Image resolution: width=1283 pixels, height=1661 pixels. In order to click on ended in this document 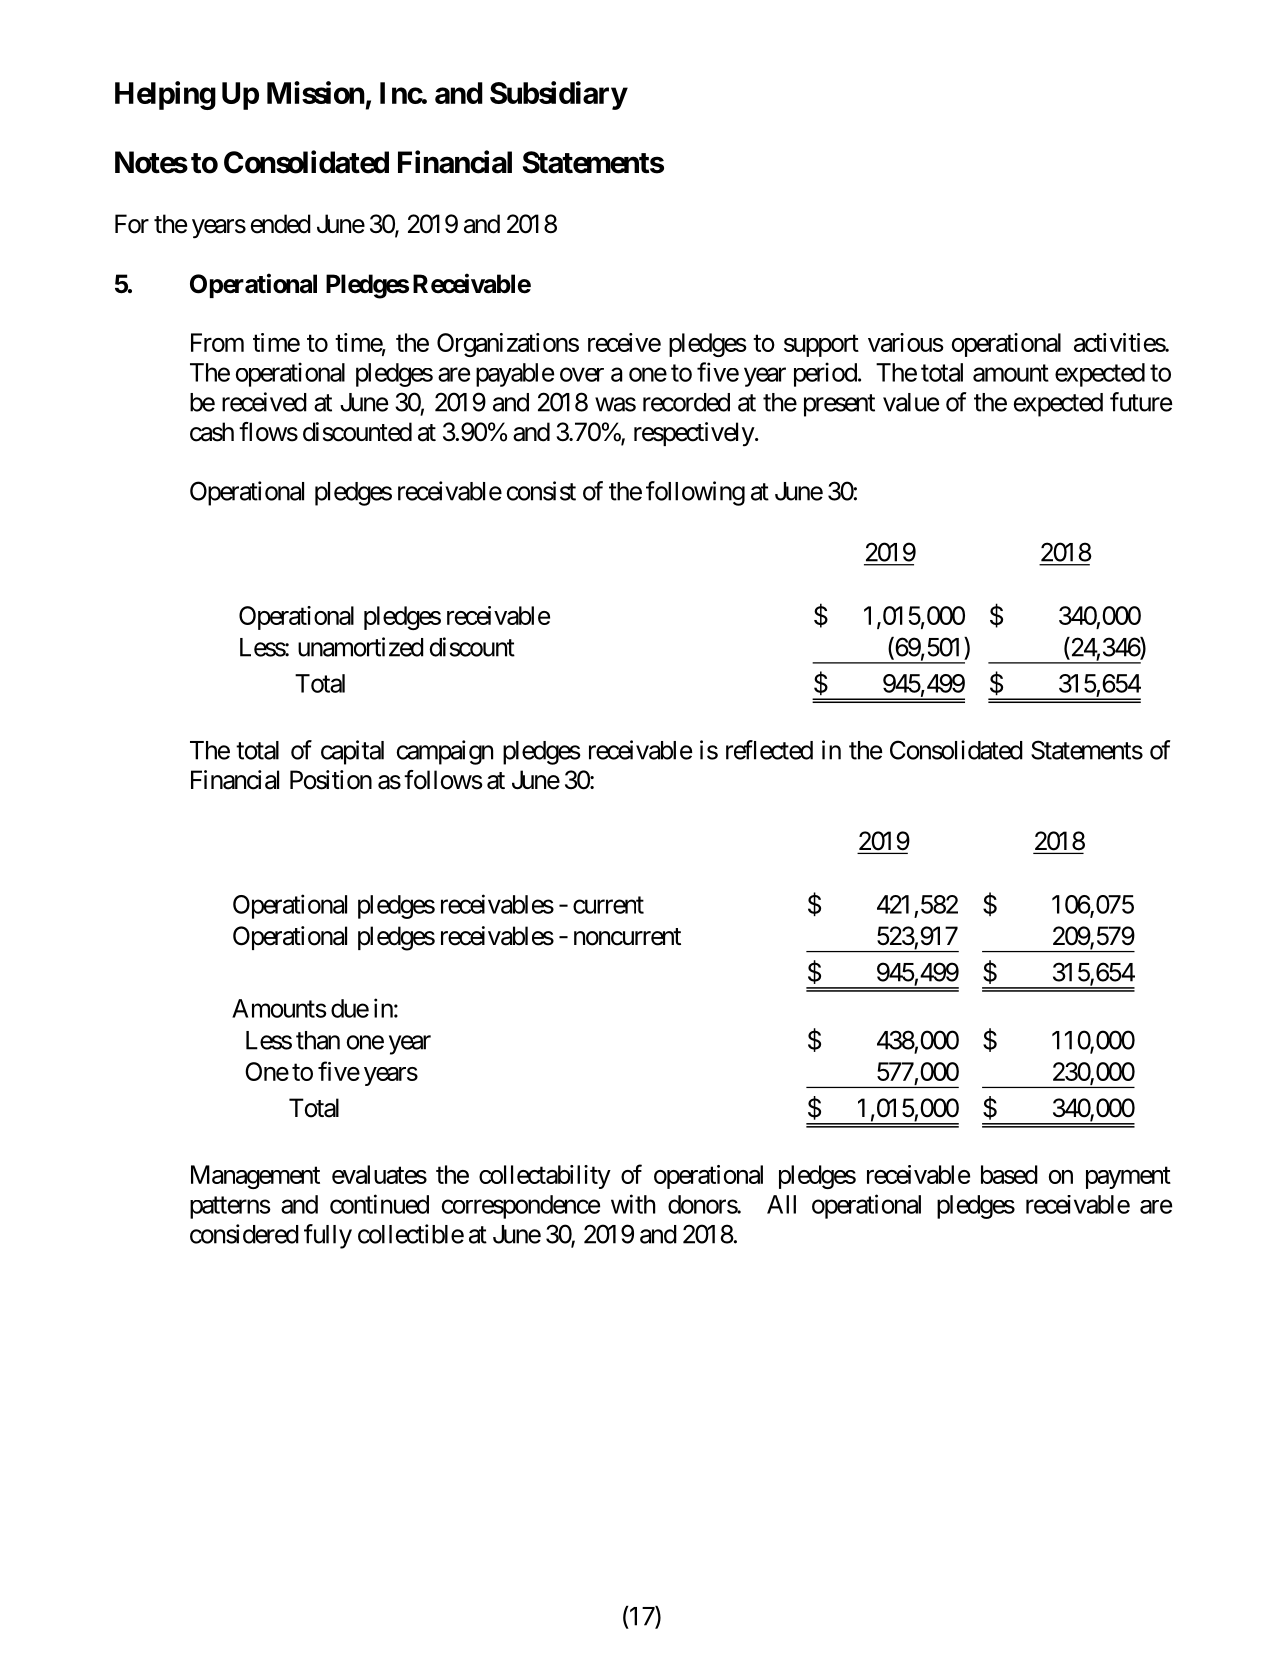, I will do `click(281, 224)`.
